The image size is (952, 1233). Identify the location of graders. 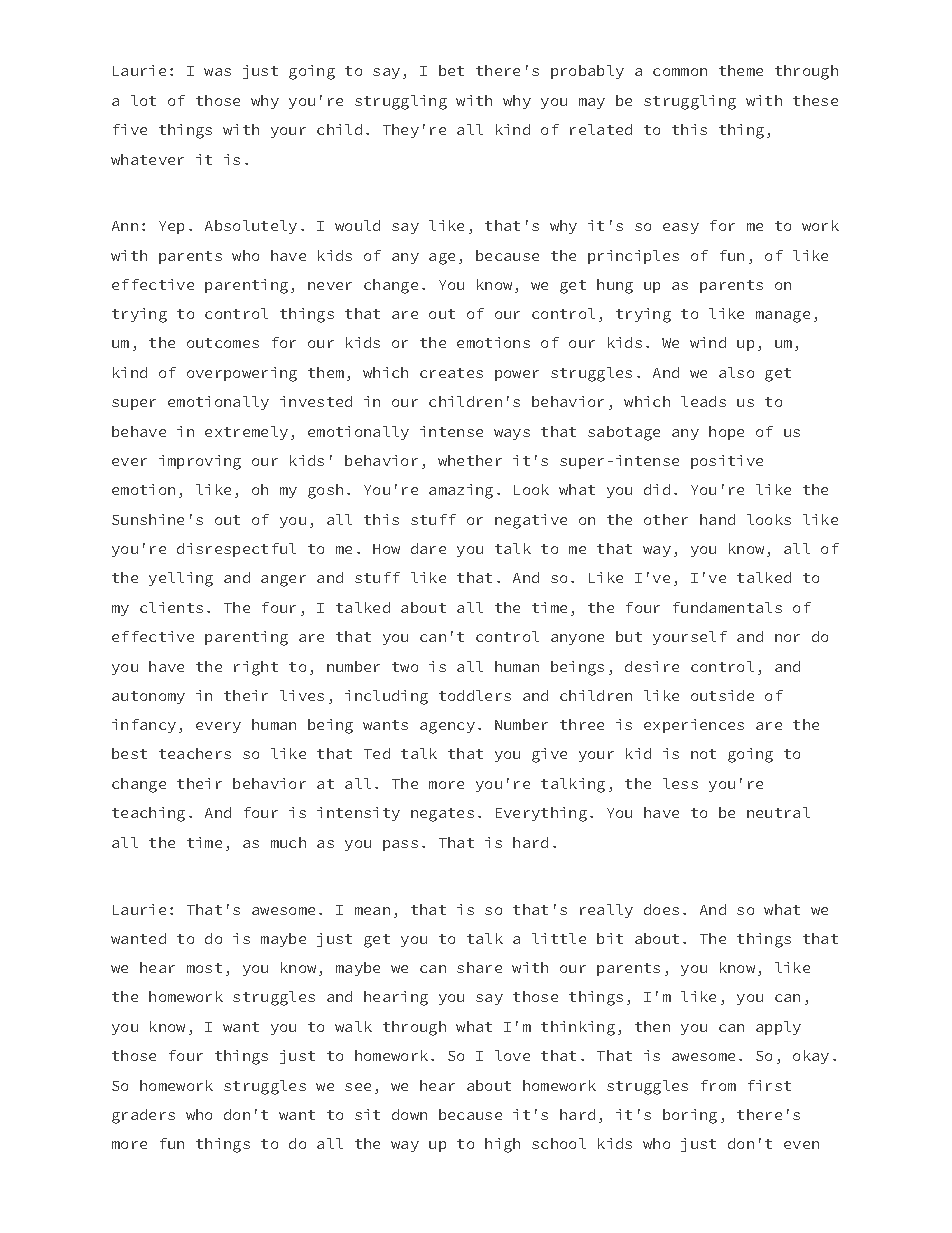
(143, 1116).
